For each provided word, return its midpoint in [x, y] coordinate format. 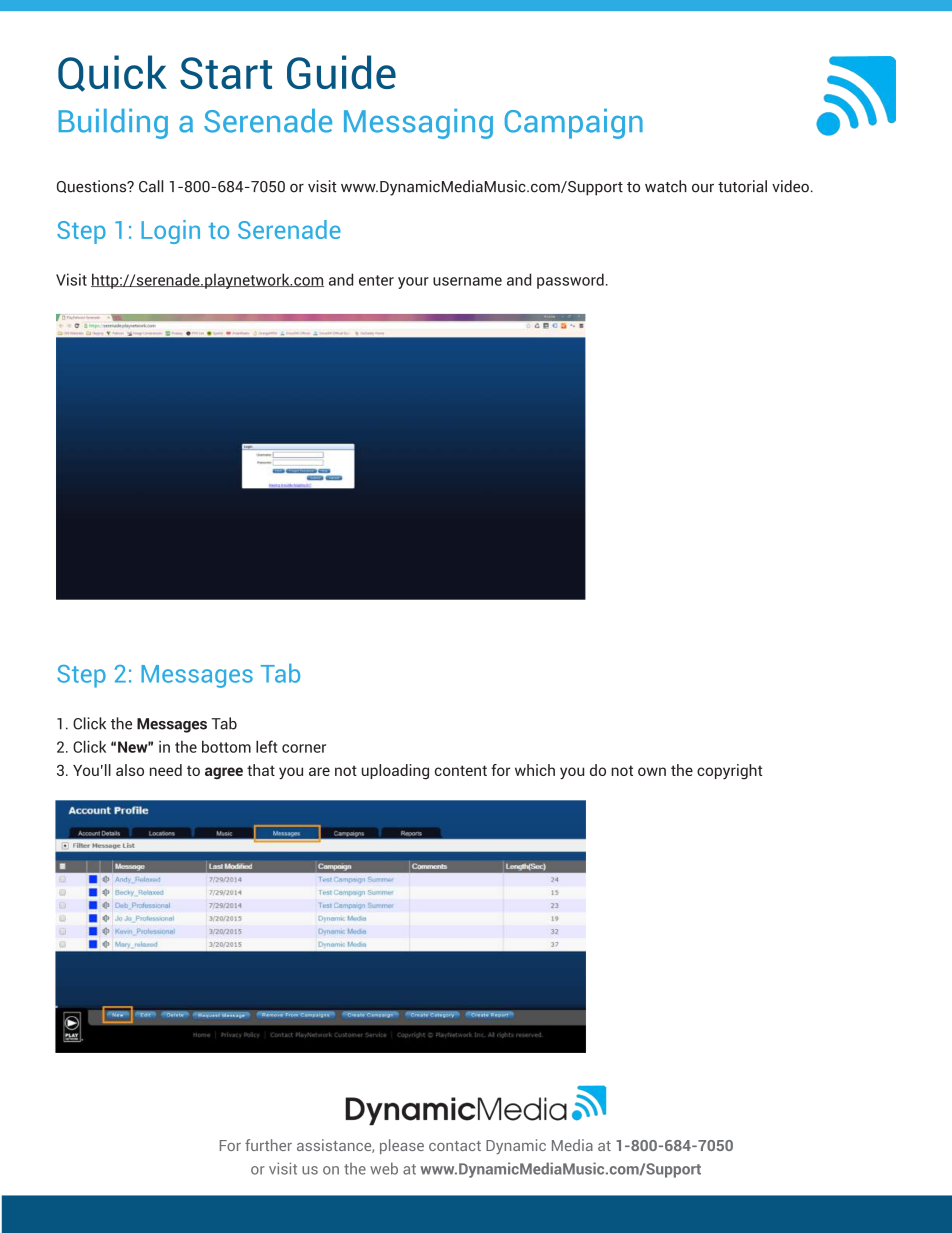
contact [455, 1146]
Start [226, 73]
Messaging [418, 124]
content [461, 770]
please [402, 1146]
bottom [226, 746]
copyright [729, 772]
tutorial [742, 186]
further [268, 1145]
